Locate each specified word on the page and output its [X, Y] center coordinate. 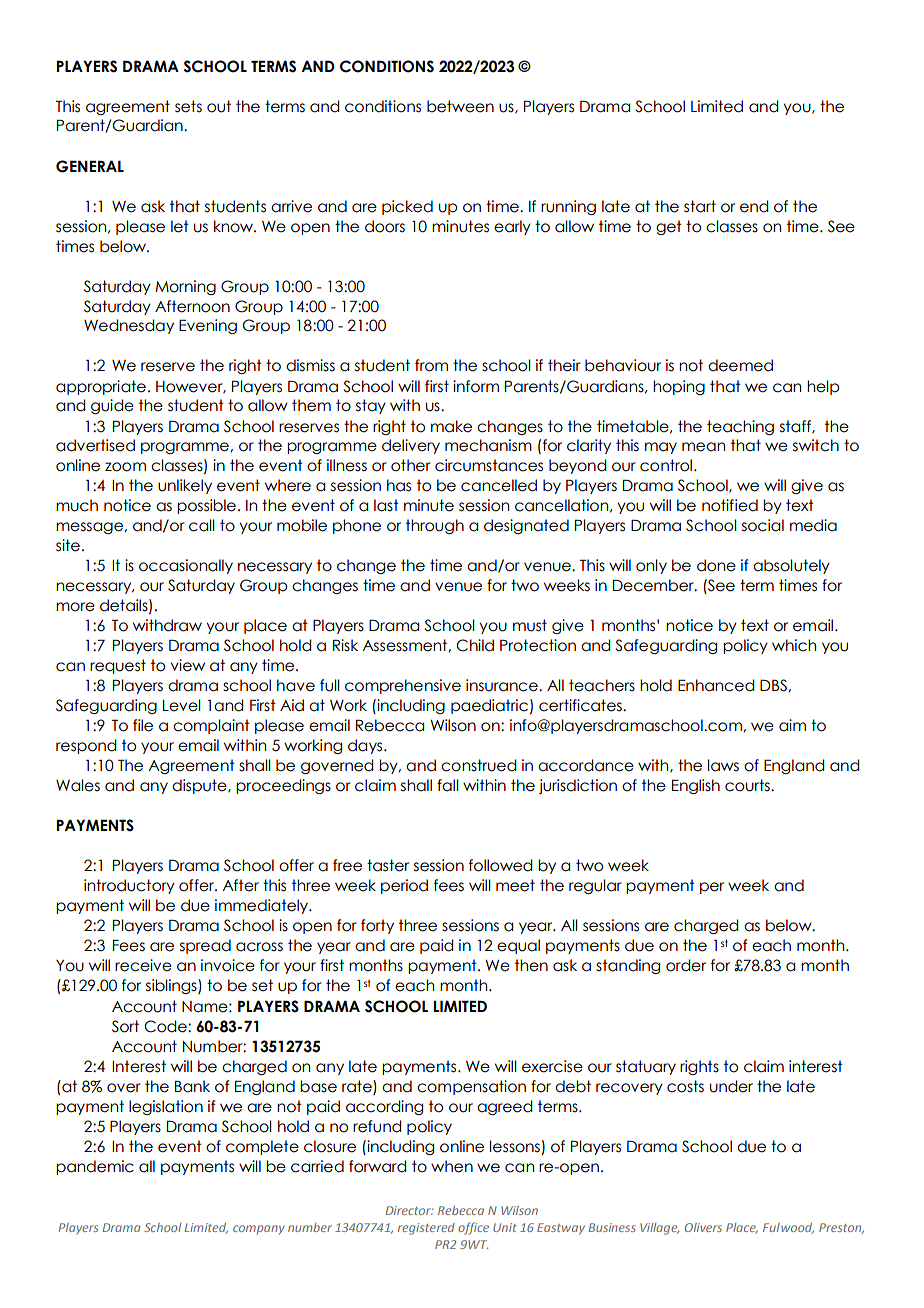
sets [188, 106]
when [452, 1166]
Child [475, 645]
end [754, 206]
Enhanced [716, 685]
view [188, 665]
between [460, 106]
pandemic [95, 1167]
